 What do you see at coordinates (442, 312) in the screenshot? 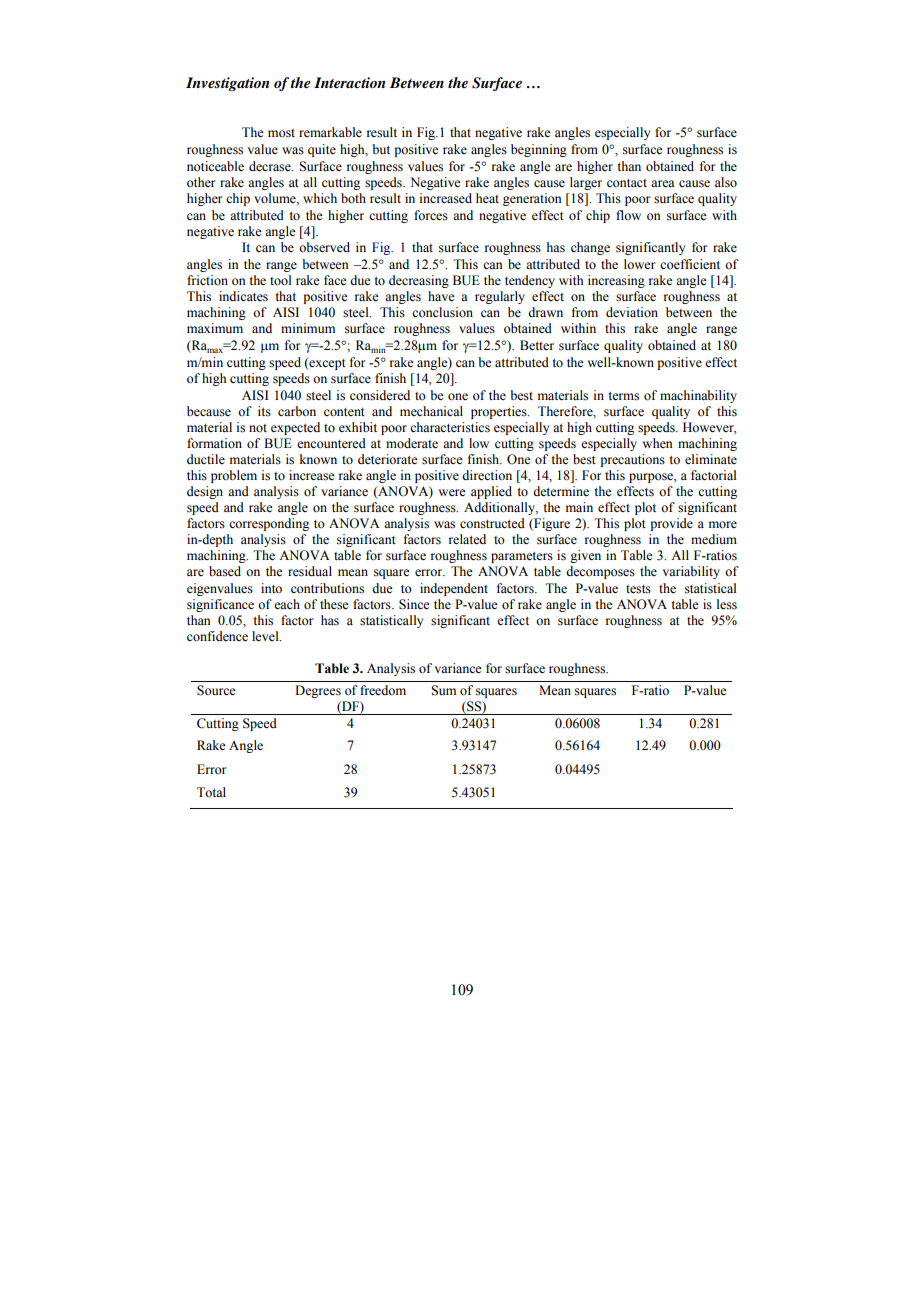
I see `conclusion` at bounding box center [442, 312].
